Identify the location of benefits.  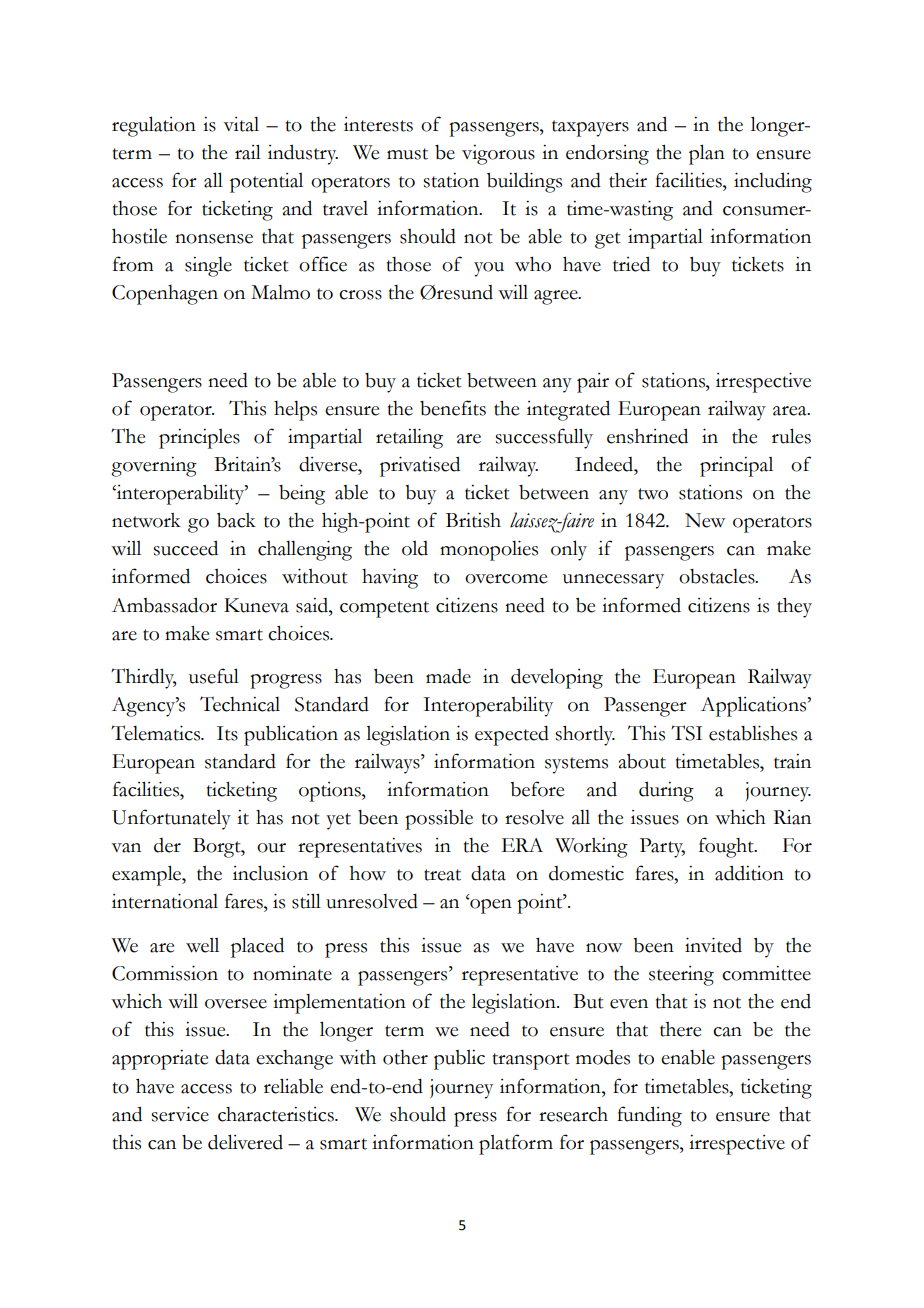
(453, 408).
